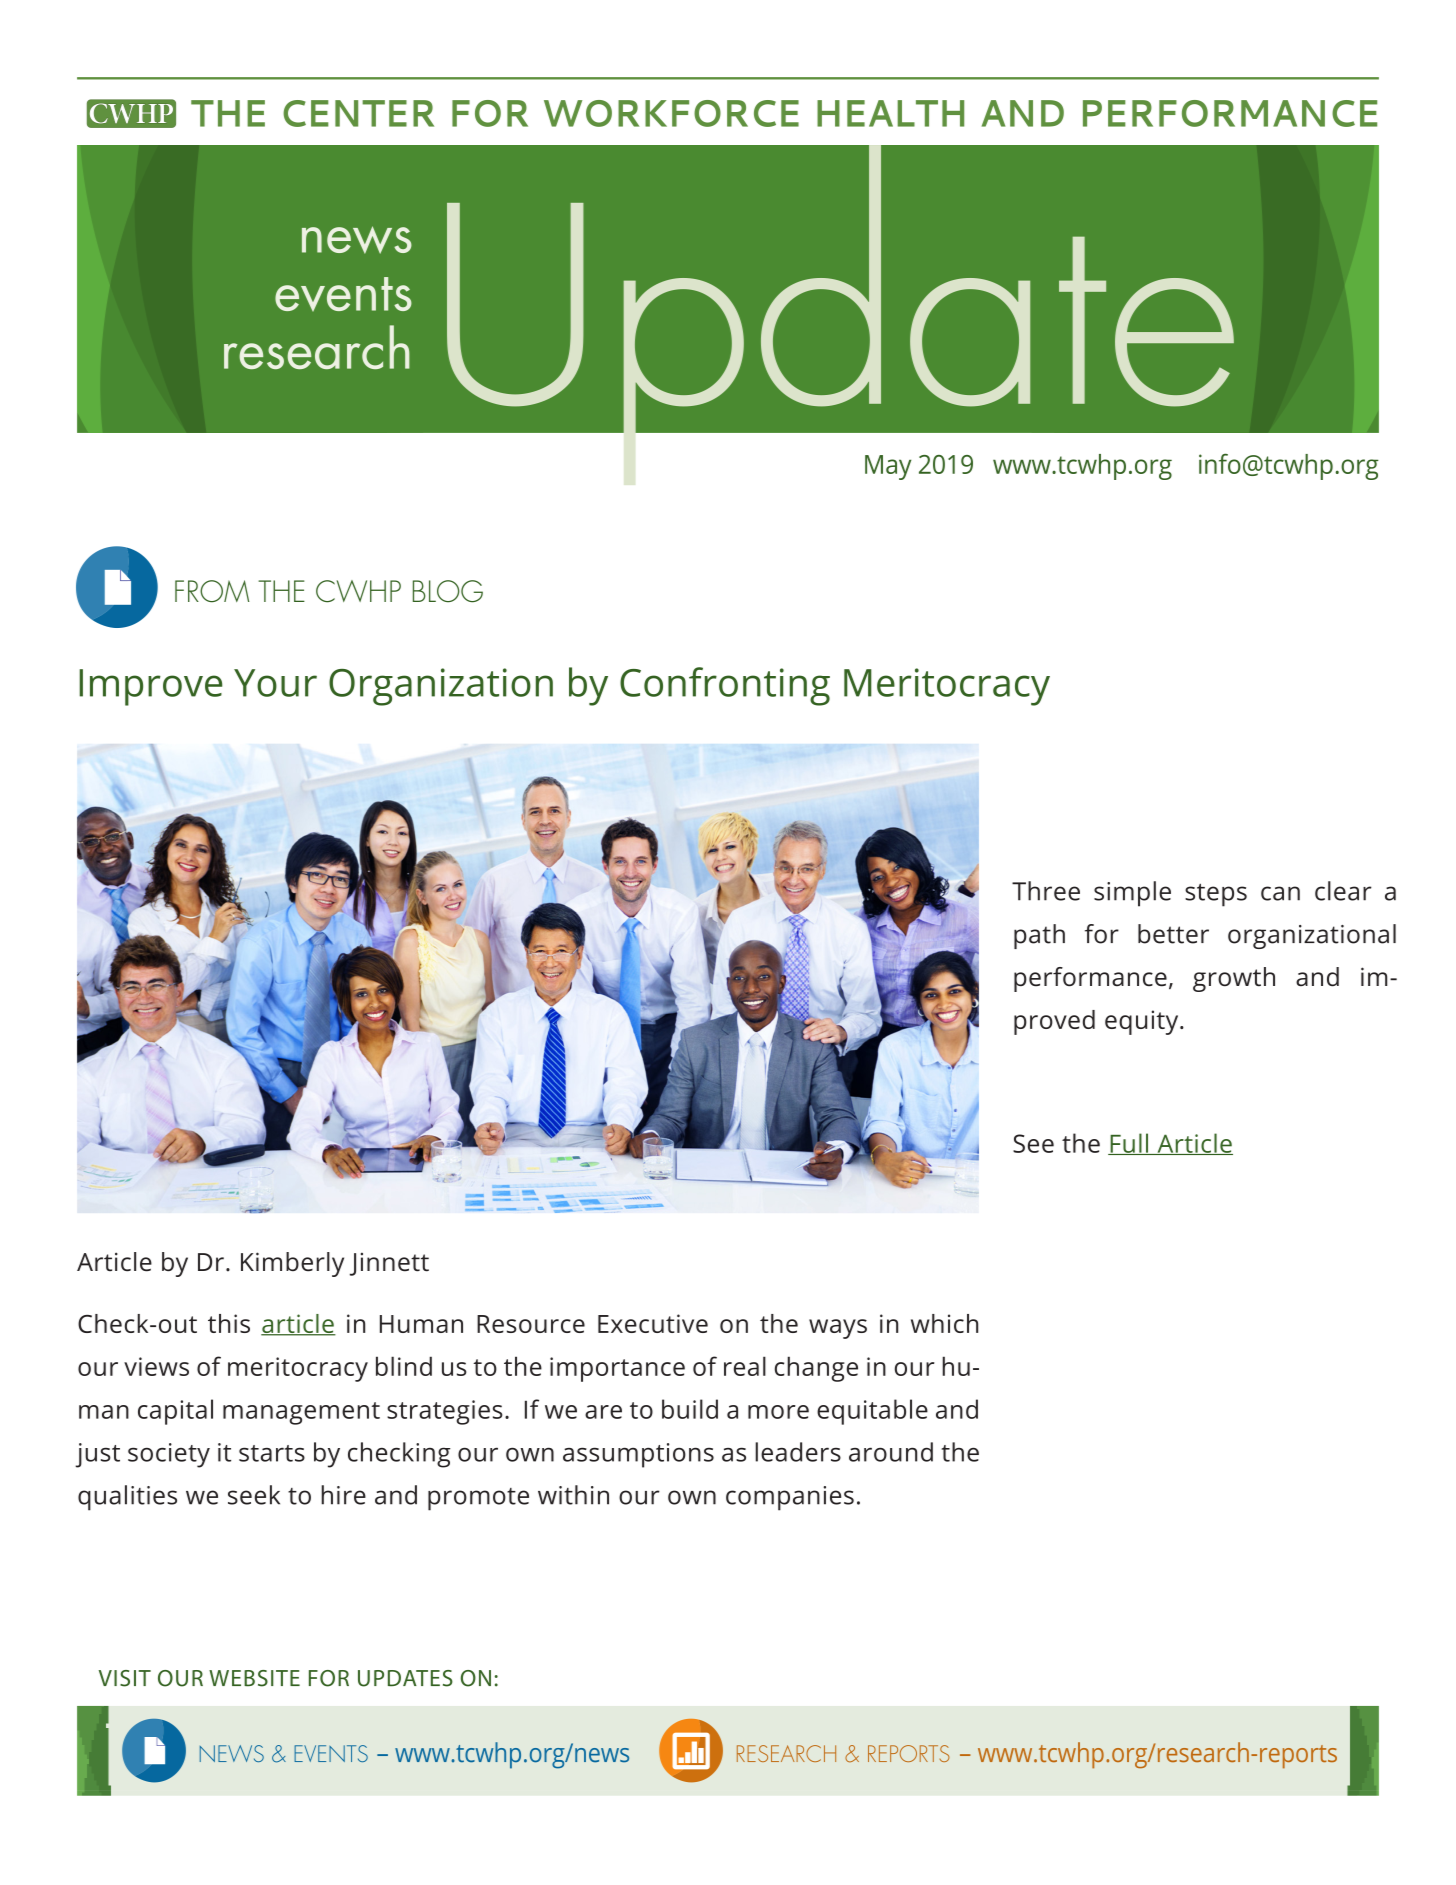  I want to click on Confronting, so click(725, 686).
